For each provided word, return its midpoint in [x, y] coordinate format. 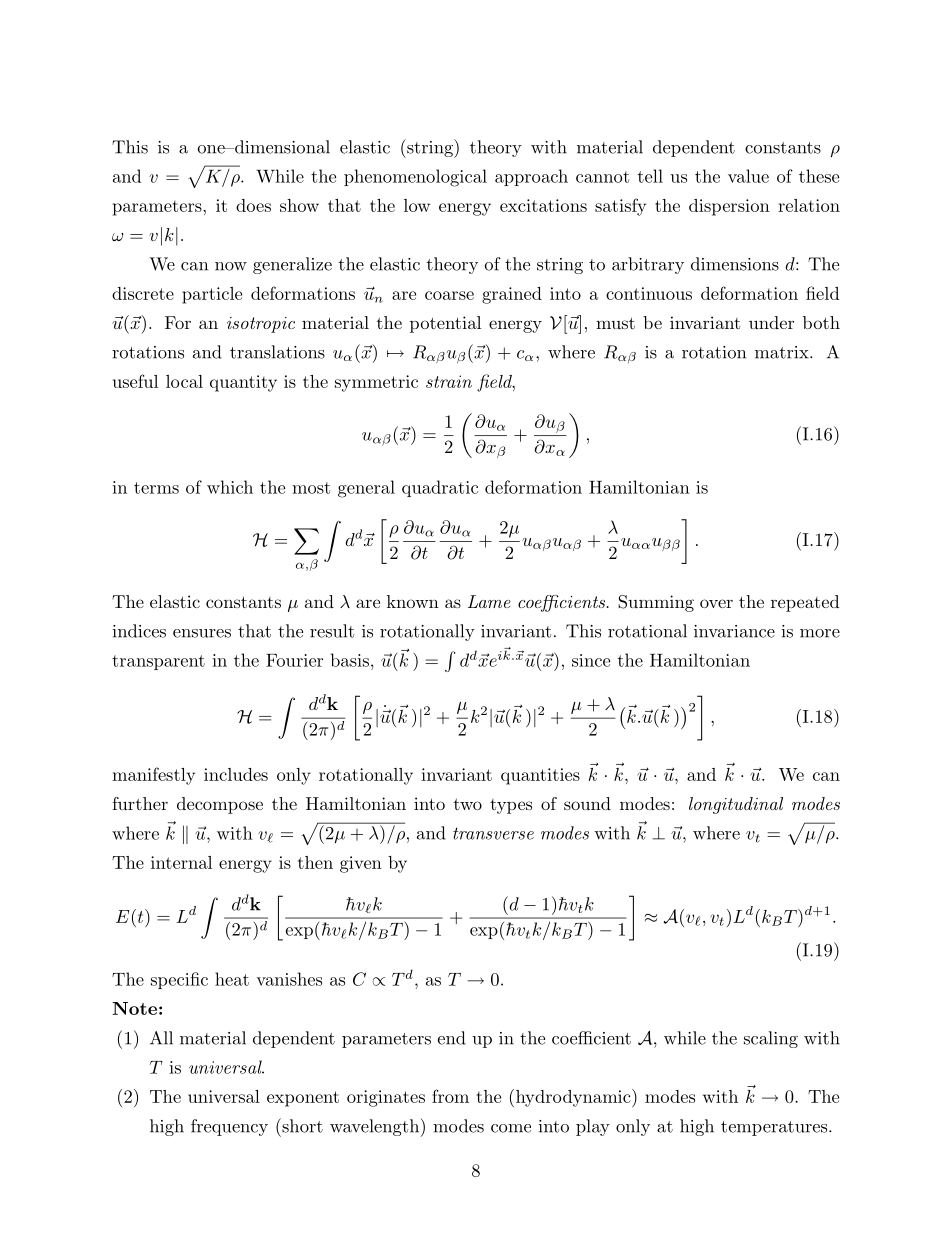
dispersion [729, 207]
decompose [220, 805]
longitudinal [736, 805]
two [468, 804]
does [253, 205]
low [417, 205]
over [716, 603]
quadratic [440, 488]
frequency [229, 1127]
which [230, 487]
